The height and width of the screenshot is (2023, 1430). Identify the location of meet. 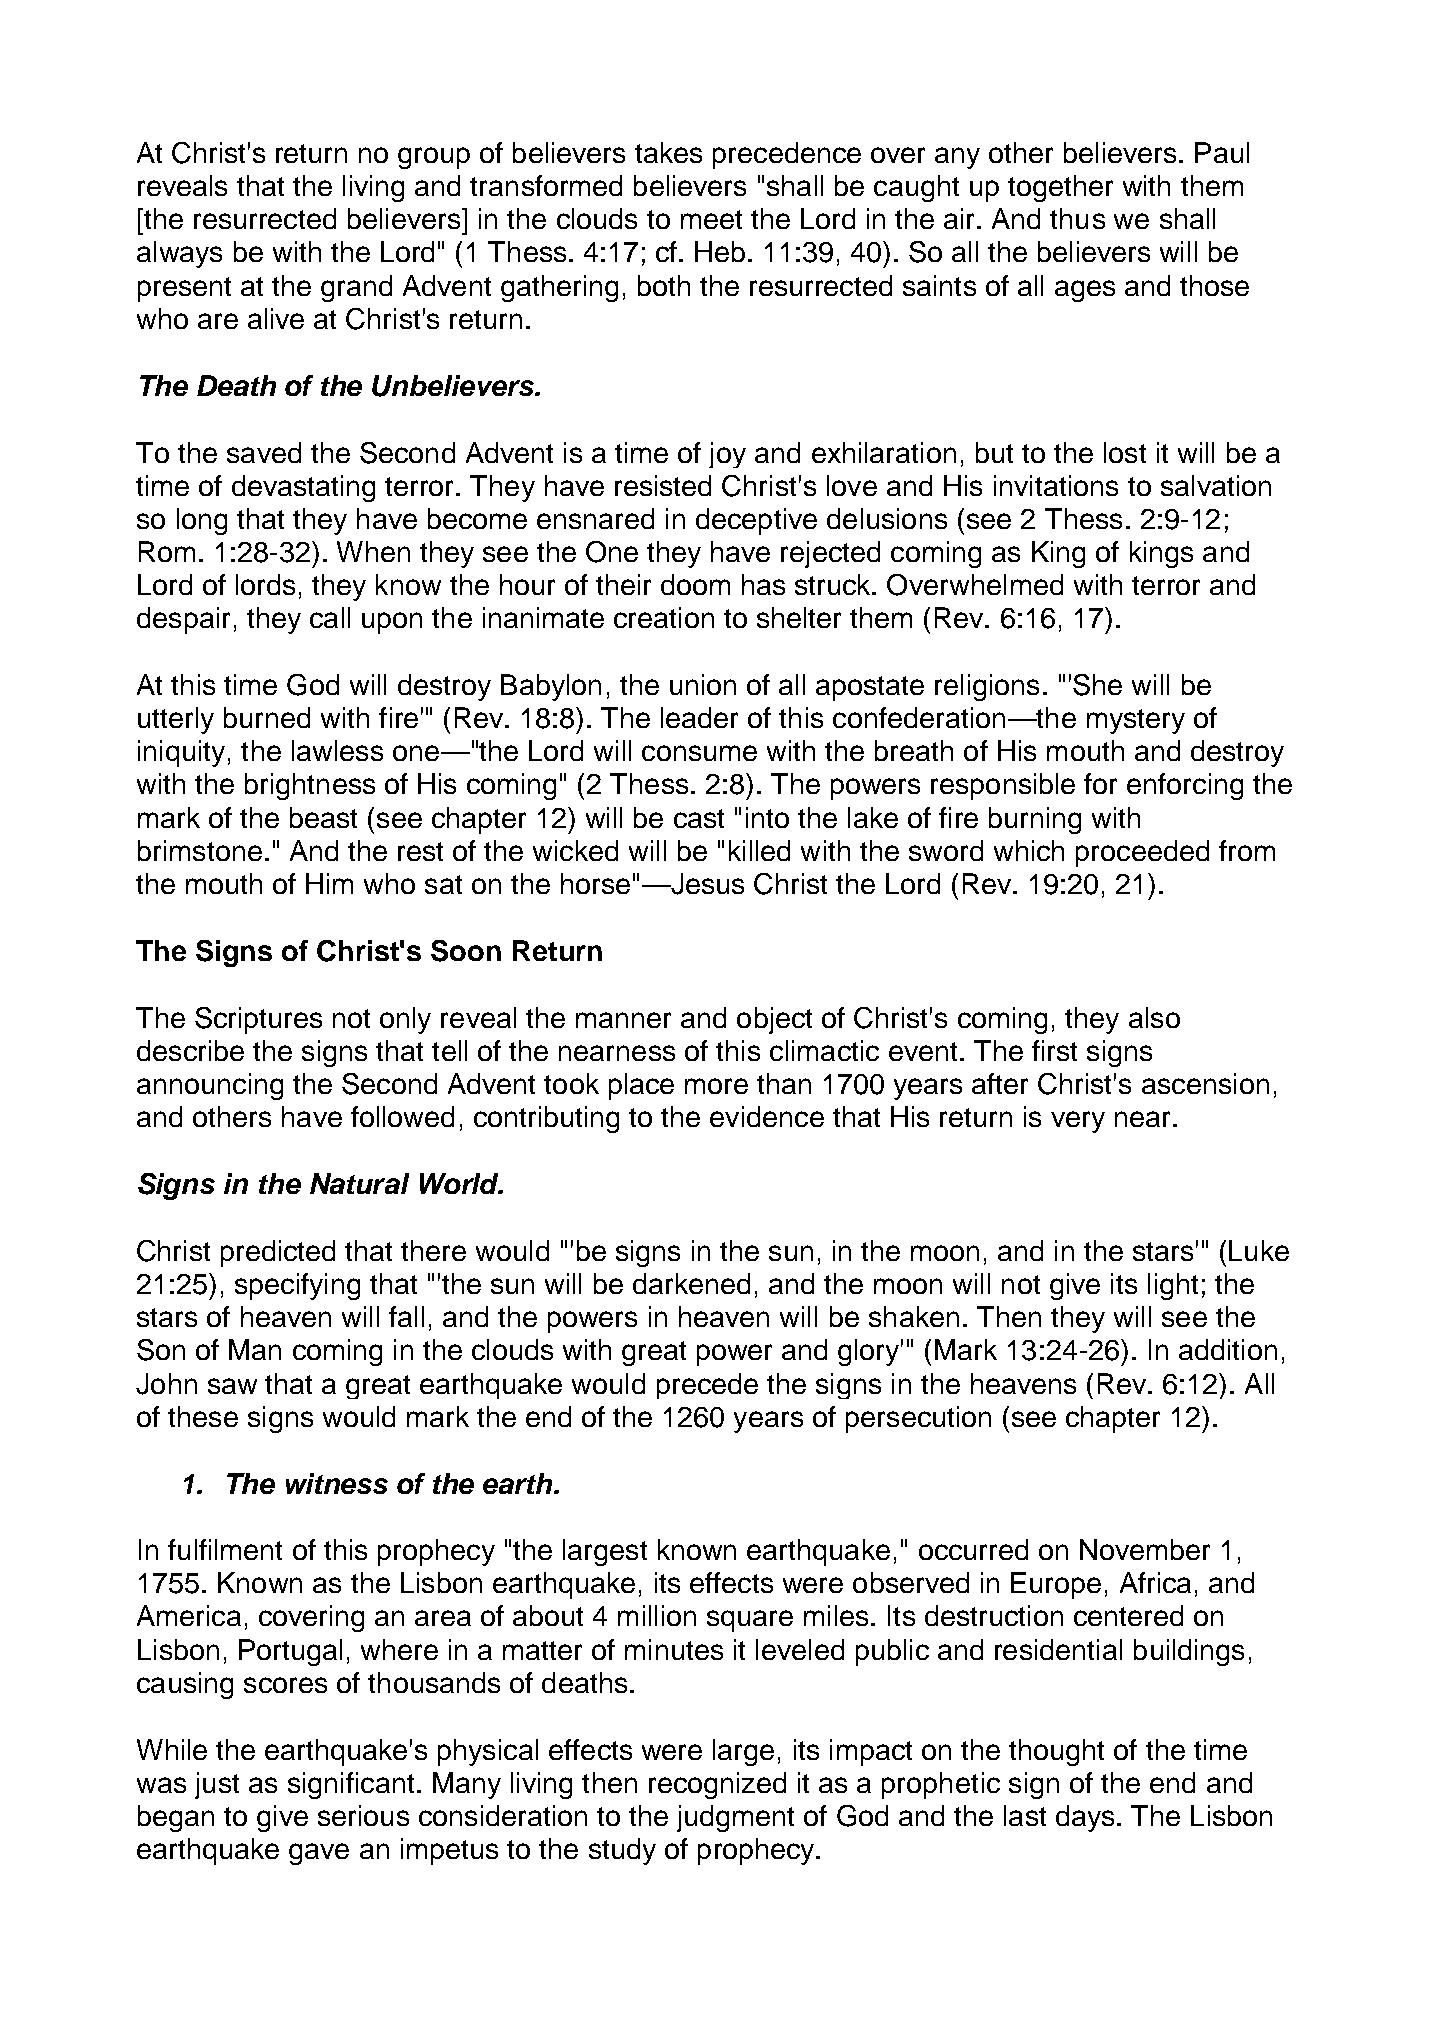
(711, 219).
